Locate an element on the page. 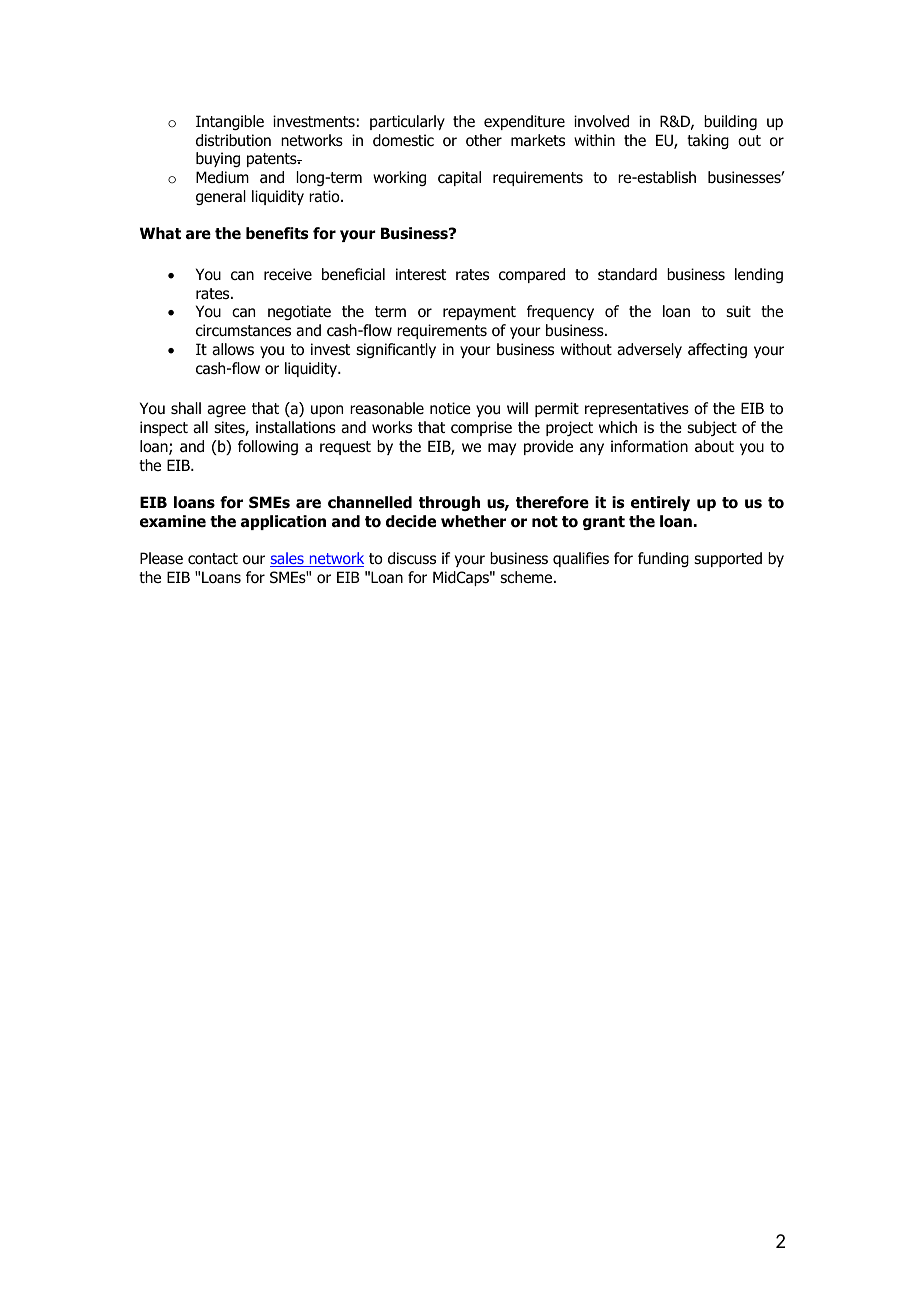 The height and width of the image is (1308, 924). affecting is located at coordinates (717, 350).
